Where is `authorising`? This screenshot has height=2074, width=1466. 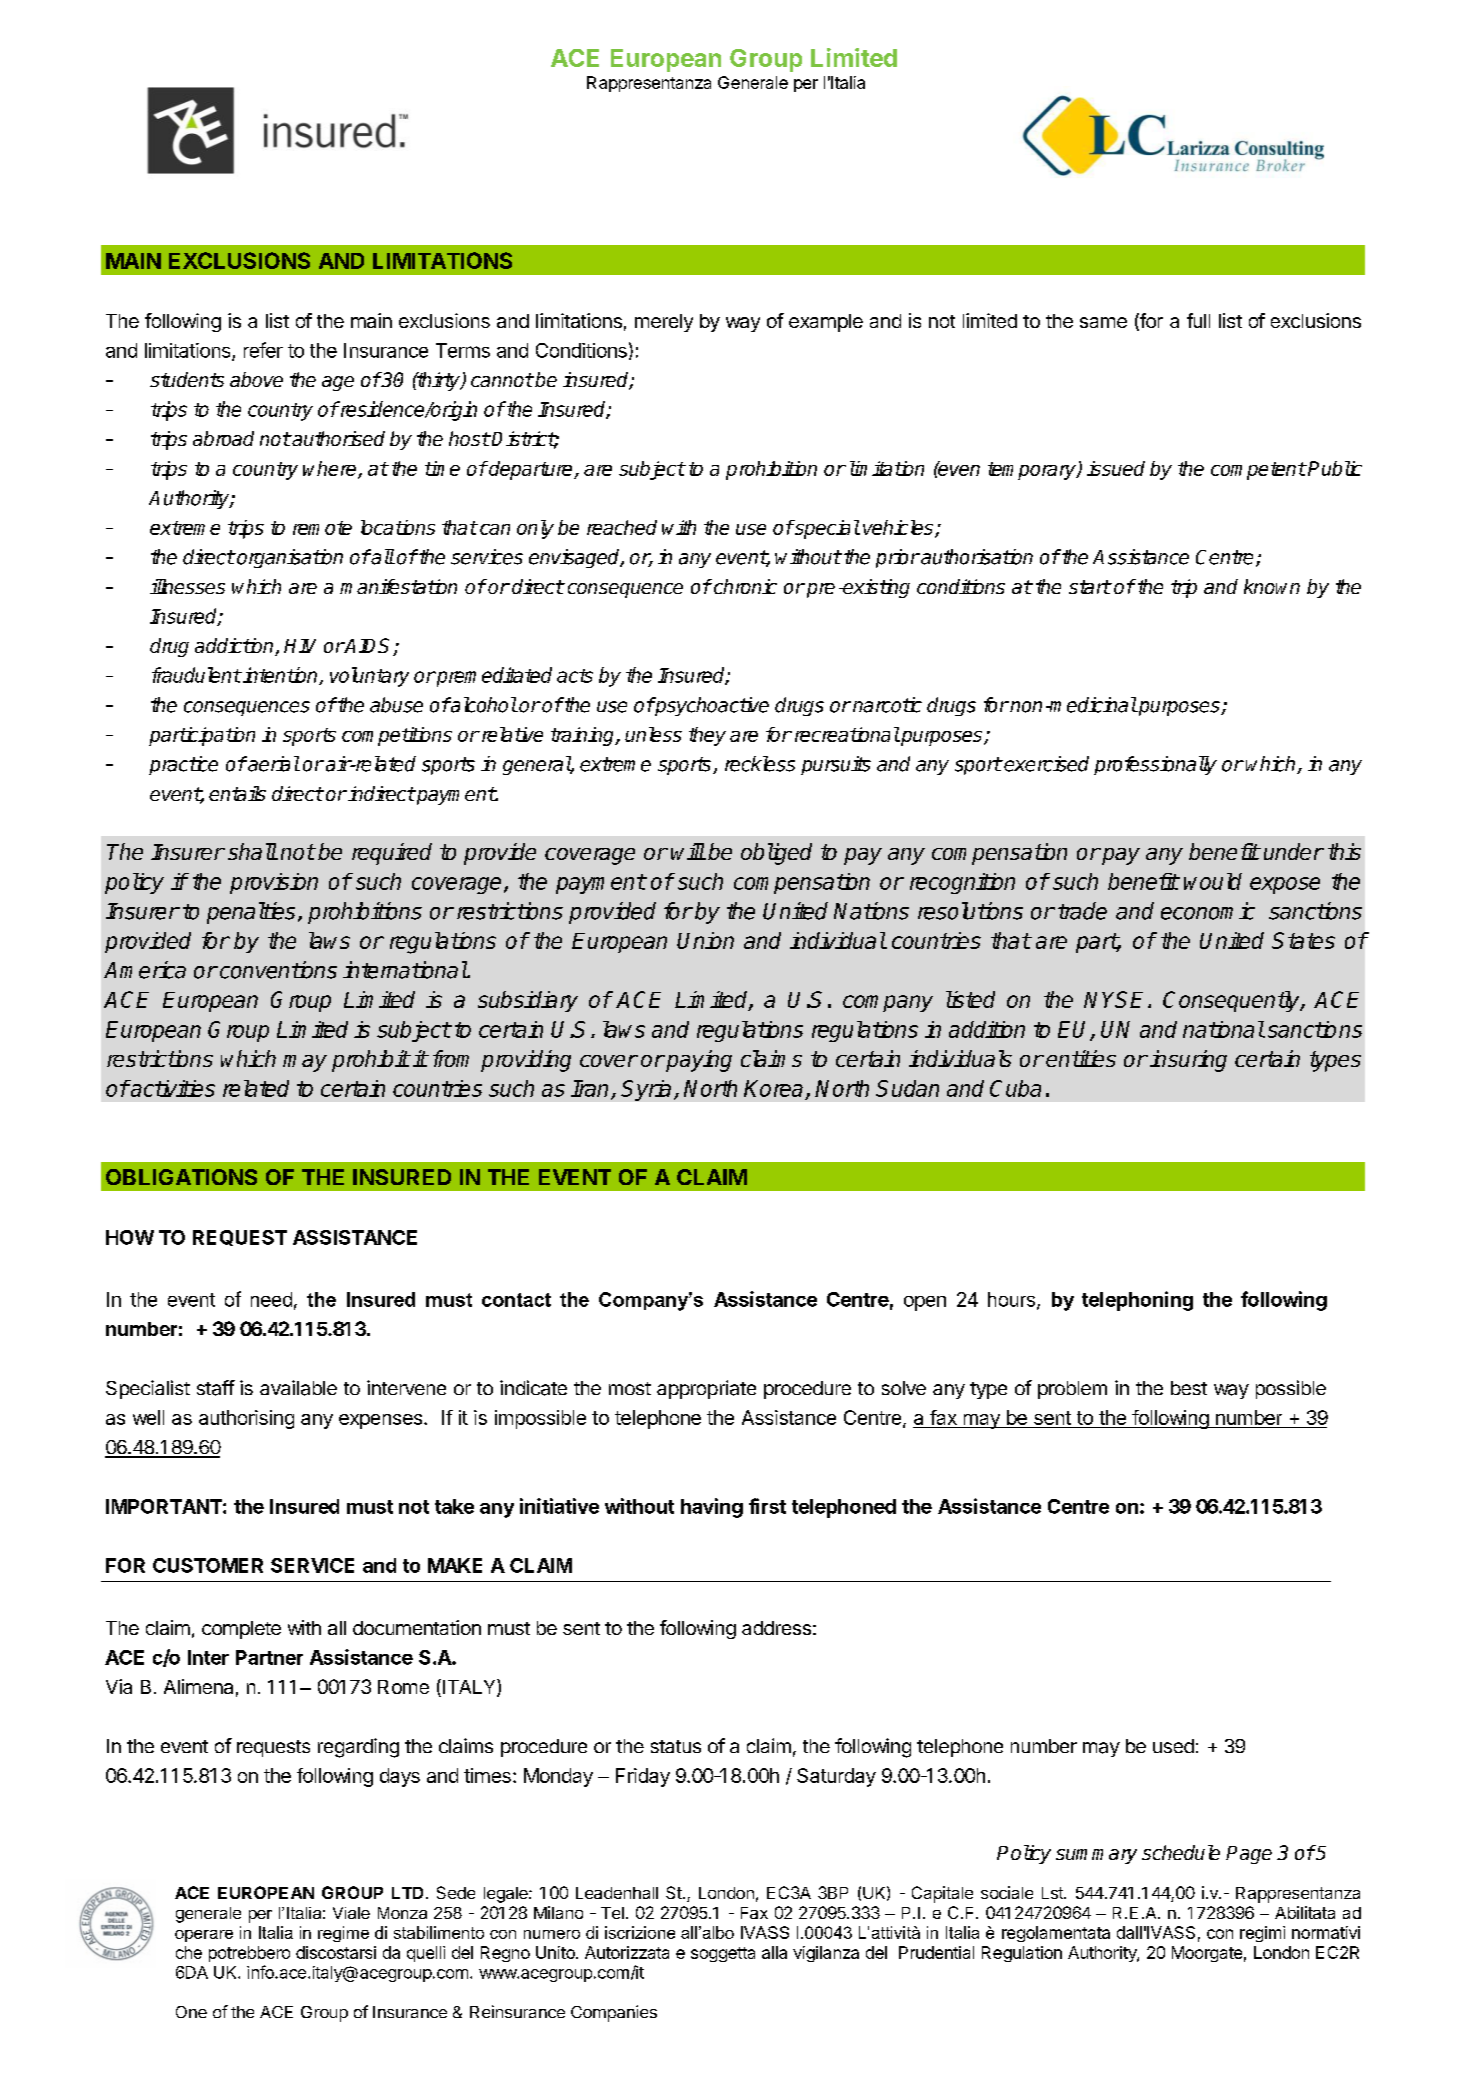 authorising is located at coordinates (246, 1419).
